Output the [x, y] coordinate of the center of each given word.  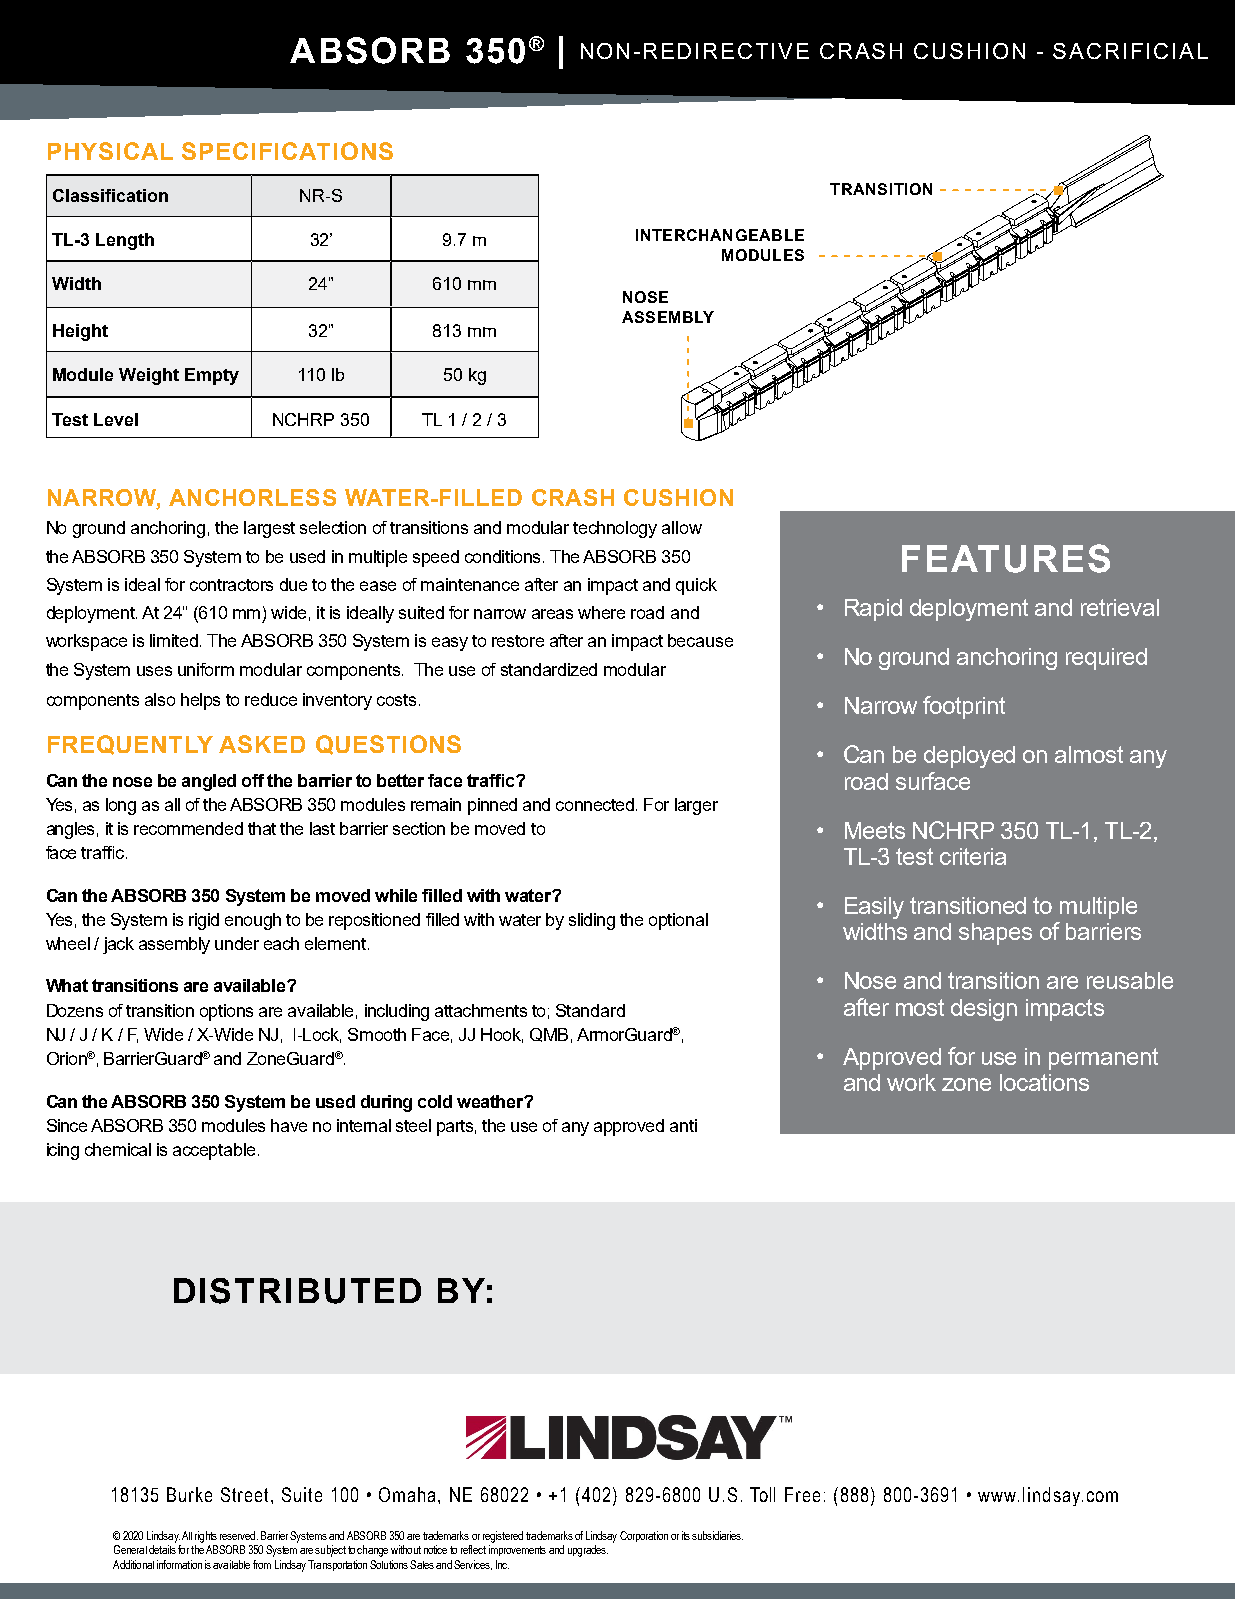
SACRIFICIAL [1130, 51]
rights [206, 1537]
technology [615, 529]
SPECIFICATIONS [287, 151]
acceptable [214, 1151]
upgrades [588, 1551]
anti [683, 1125]
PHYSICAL [110, 151]
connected [596, 804]
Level [116, 419]
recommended [188, 828]
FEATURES [1006, 558]
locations [1044, 1082]
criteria [973, 856]
